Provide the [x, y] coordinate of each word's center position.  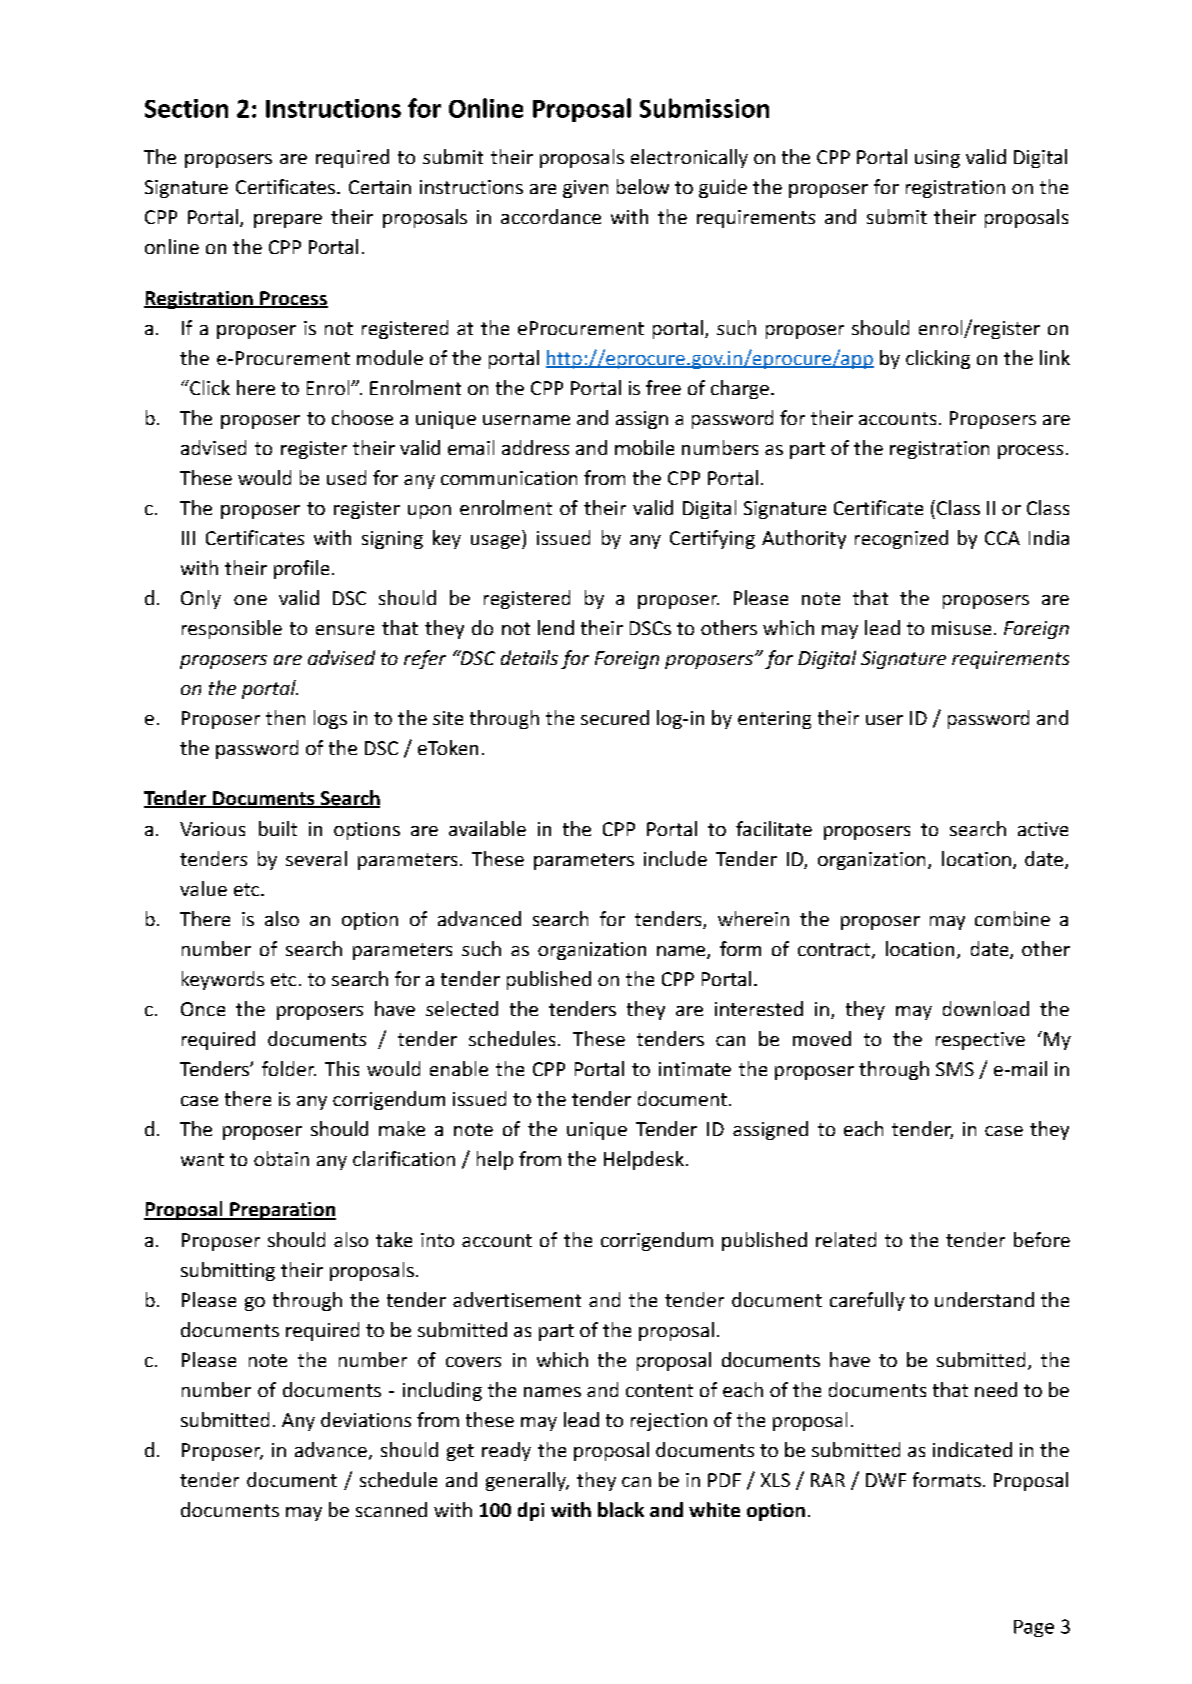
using [937, 159]
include [675, 858]
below [643, 186]
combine [1012, 918]
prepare [288, 221]
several [316, 858]
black [621, 1509]
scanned [391, 1509]
